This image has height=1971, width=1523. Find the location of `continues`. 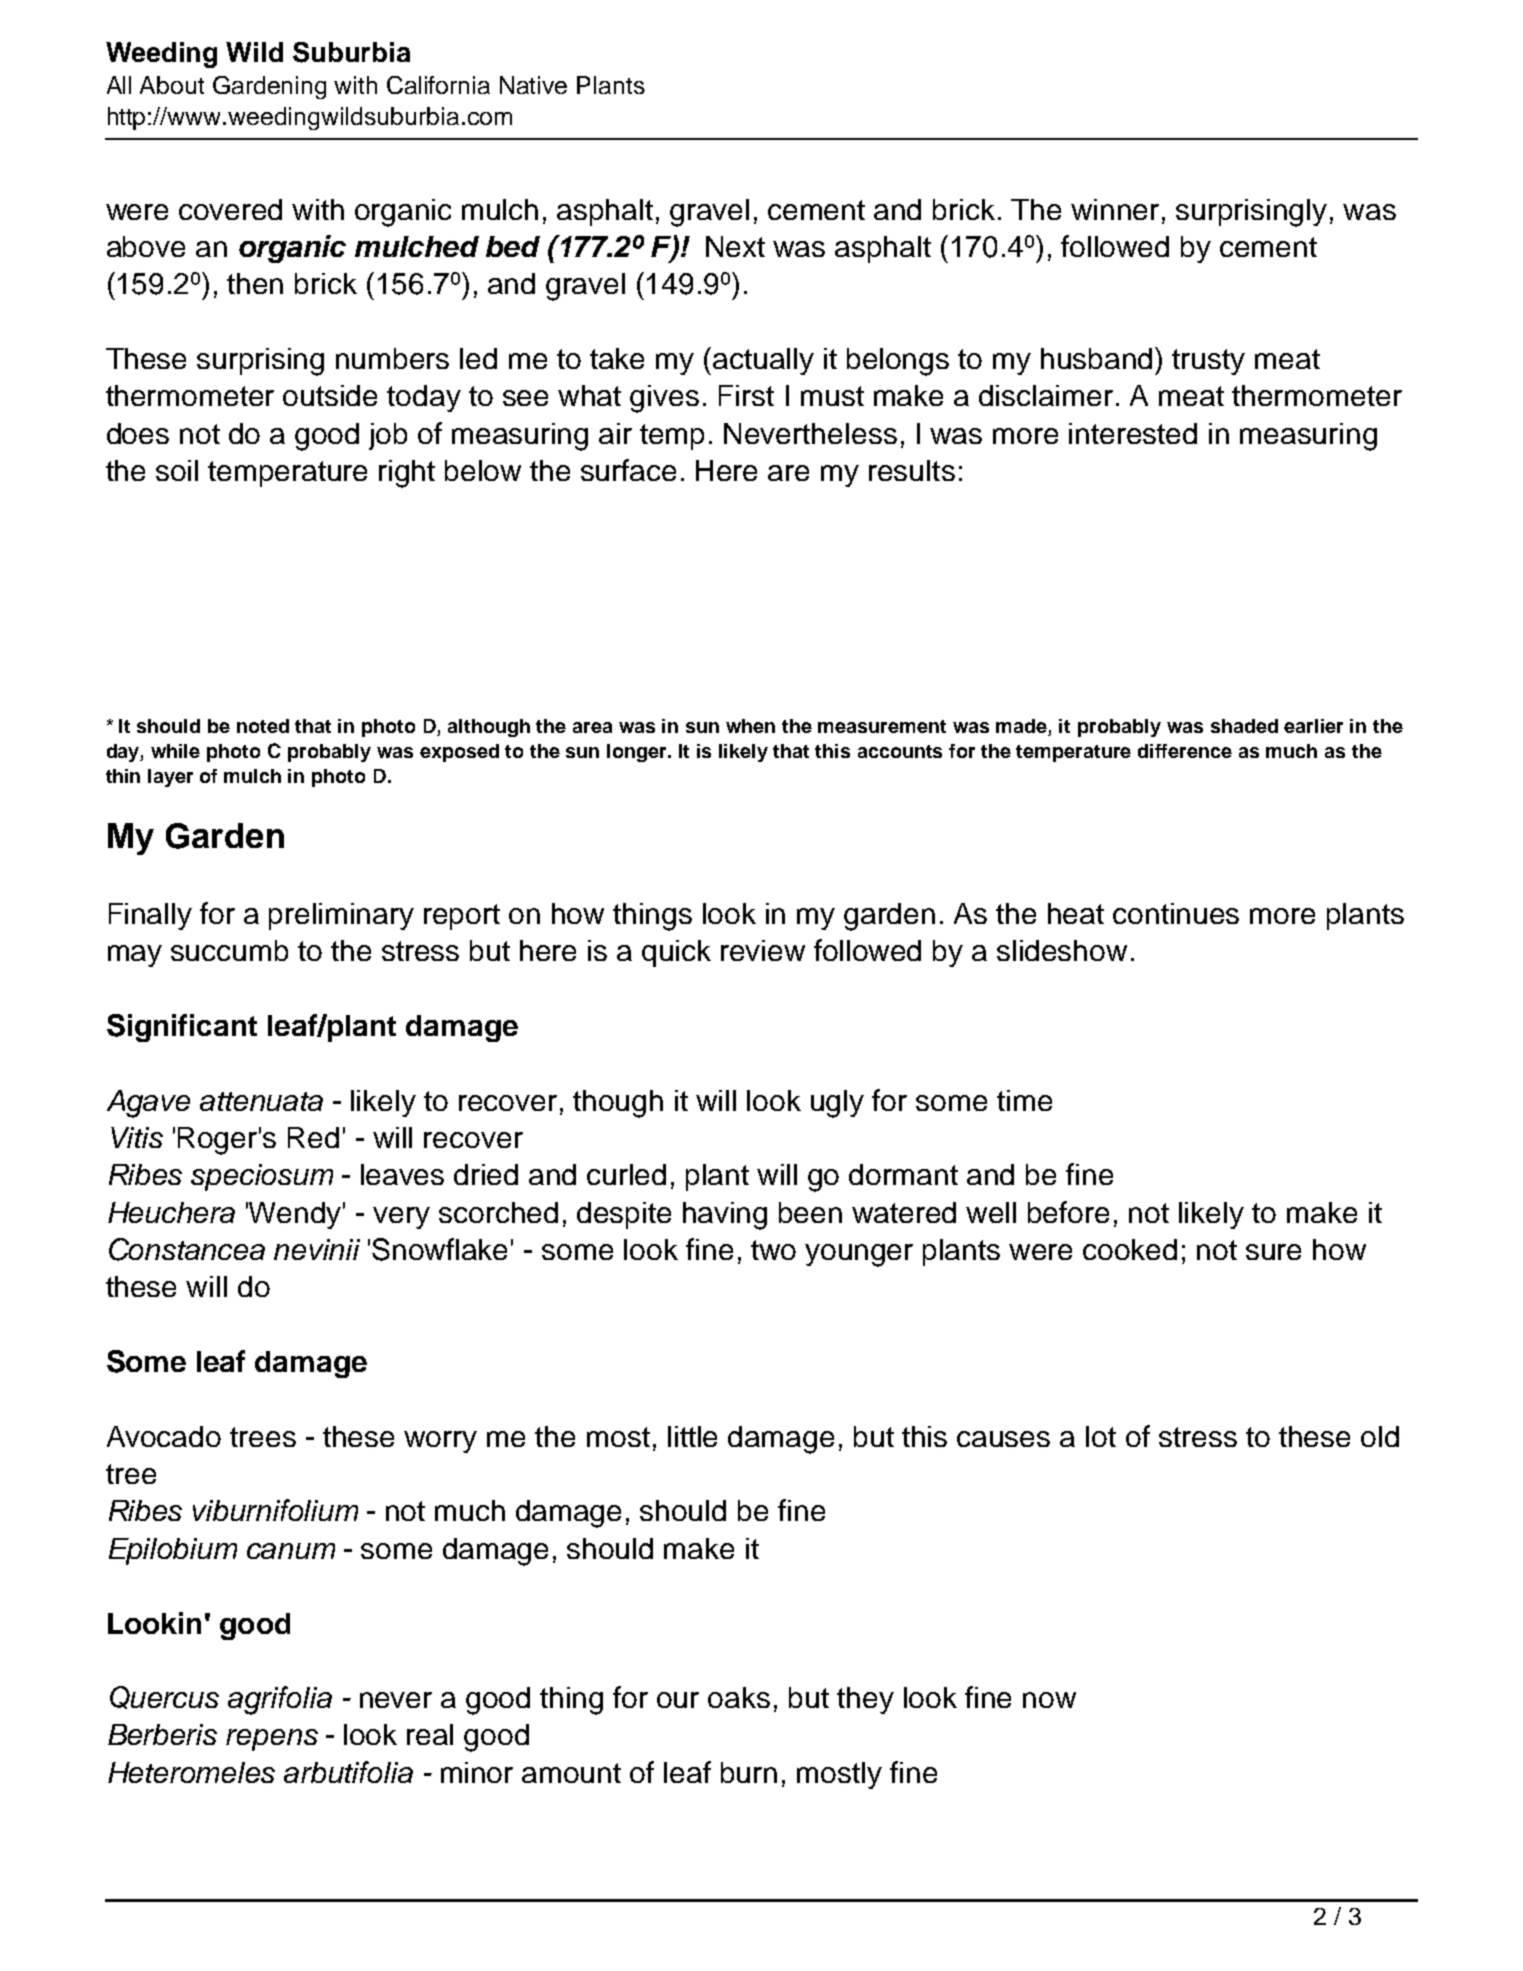

continues is located at coordinates (1176, 913).
